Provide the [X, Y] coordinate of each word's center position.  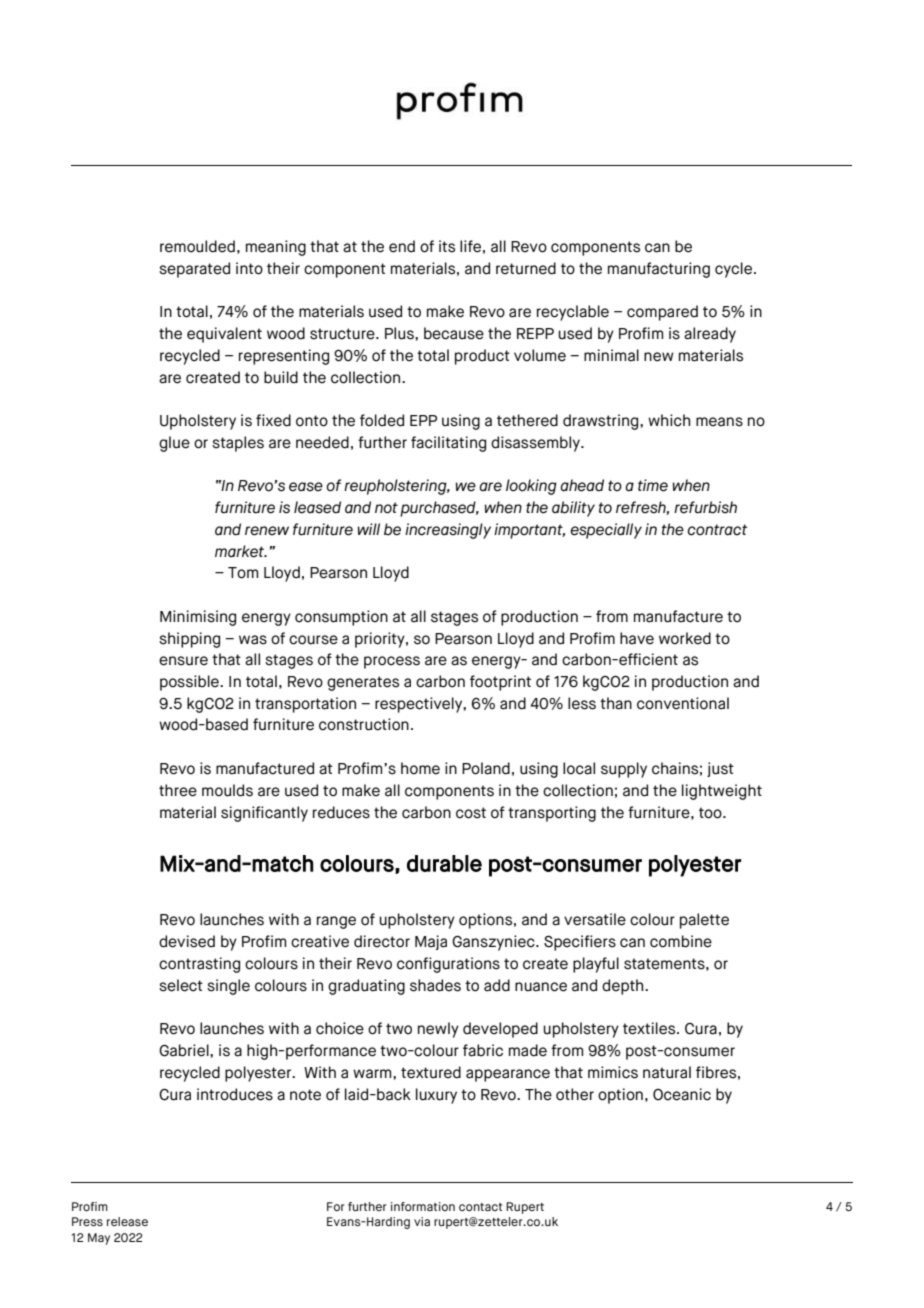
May [99, 1239]
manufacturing [659, 270]
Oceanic [682, 1094]
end [402, 246]
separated [194, 270]
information [423, 1206]
